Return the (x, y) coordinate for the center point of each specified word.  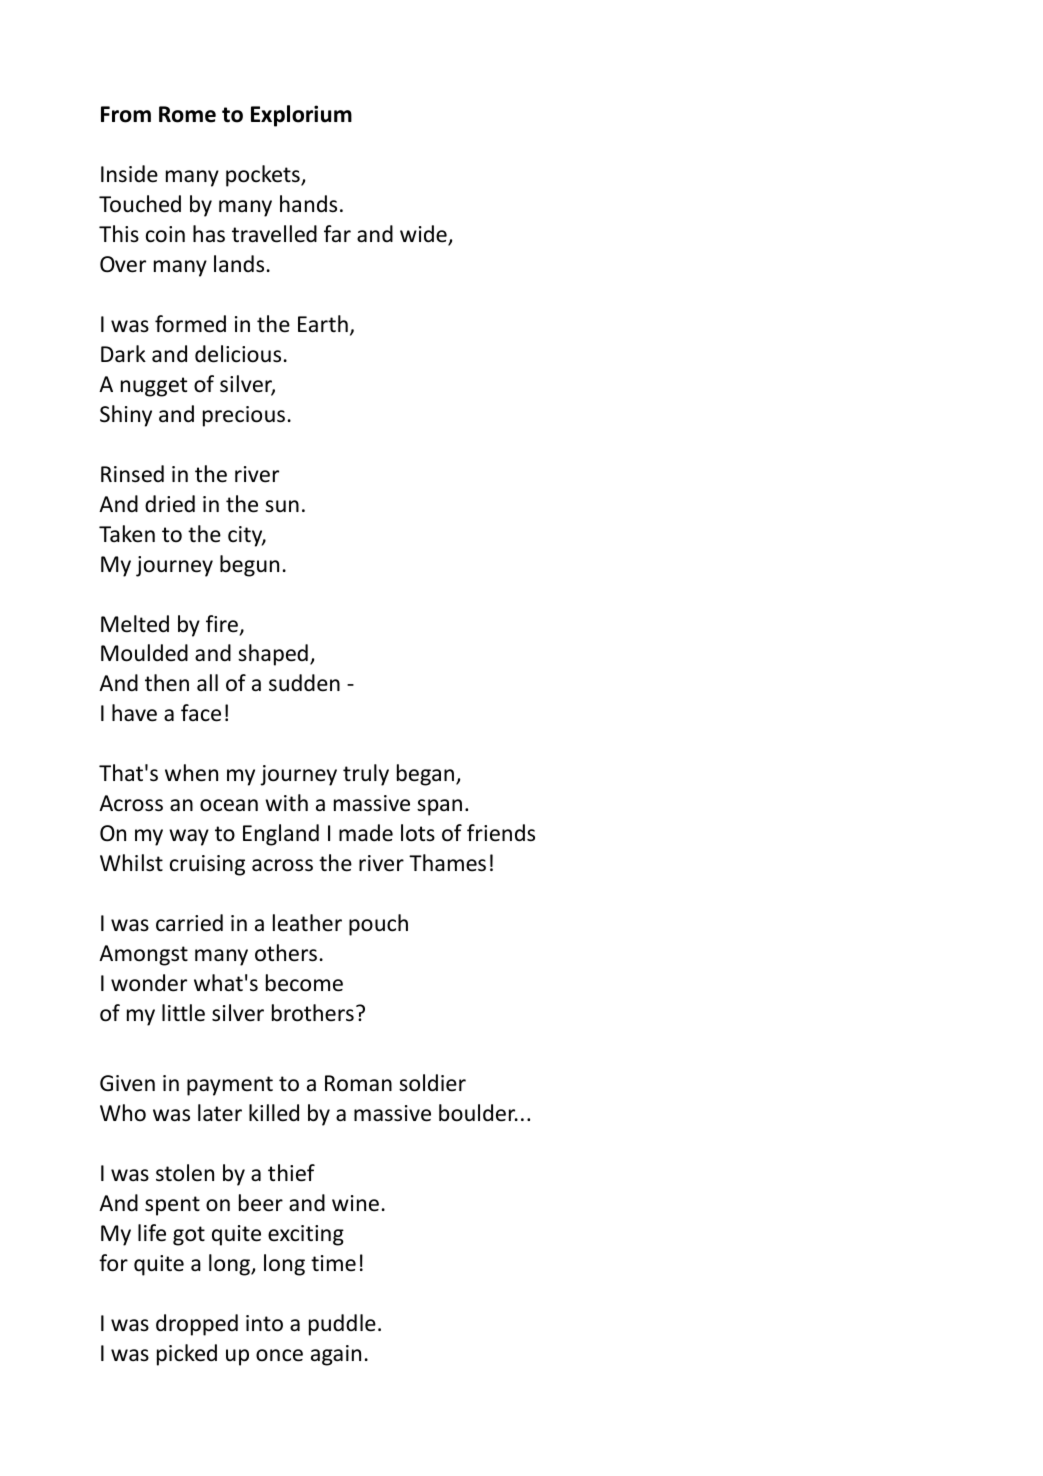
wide (424, 235)
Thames (447, 863)
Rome (187, 114)
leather (307, 923)
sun (282, 506)
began (427, 775)
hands (308, 204)
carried (189, 923)
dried (170, 504)
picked (187, 1355)
